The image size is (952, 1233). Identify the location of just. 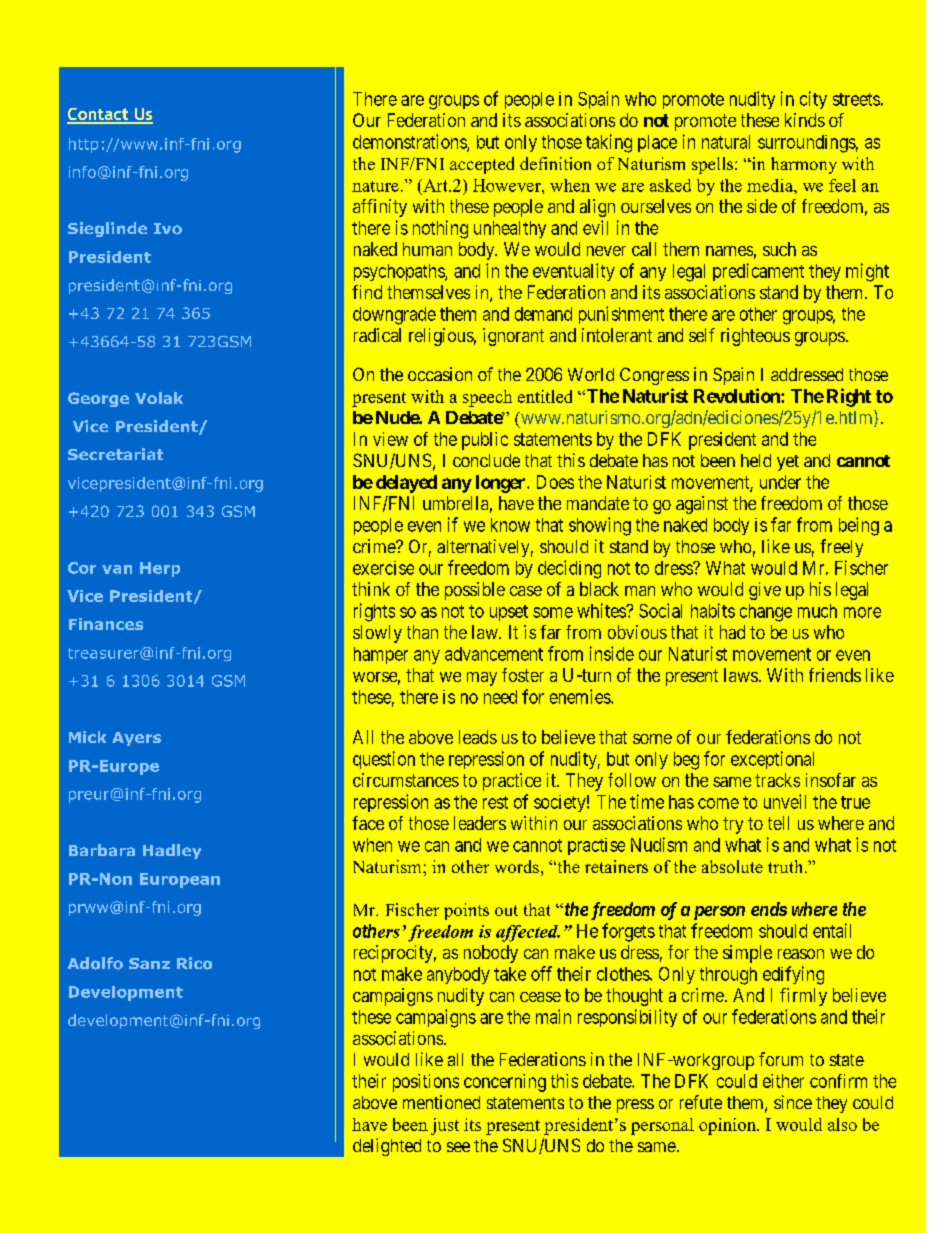
(445, 1126).
